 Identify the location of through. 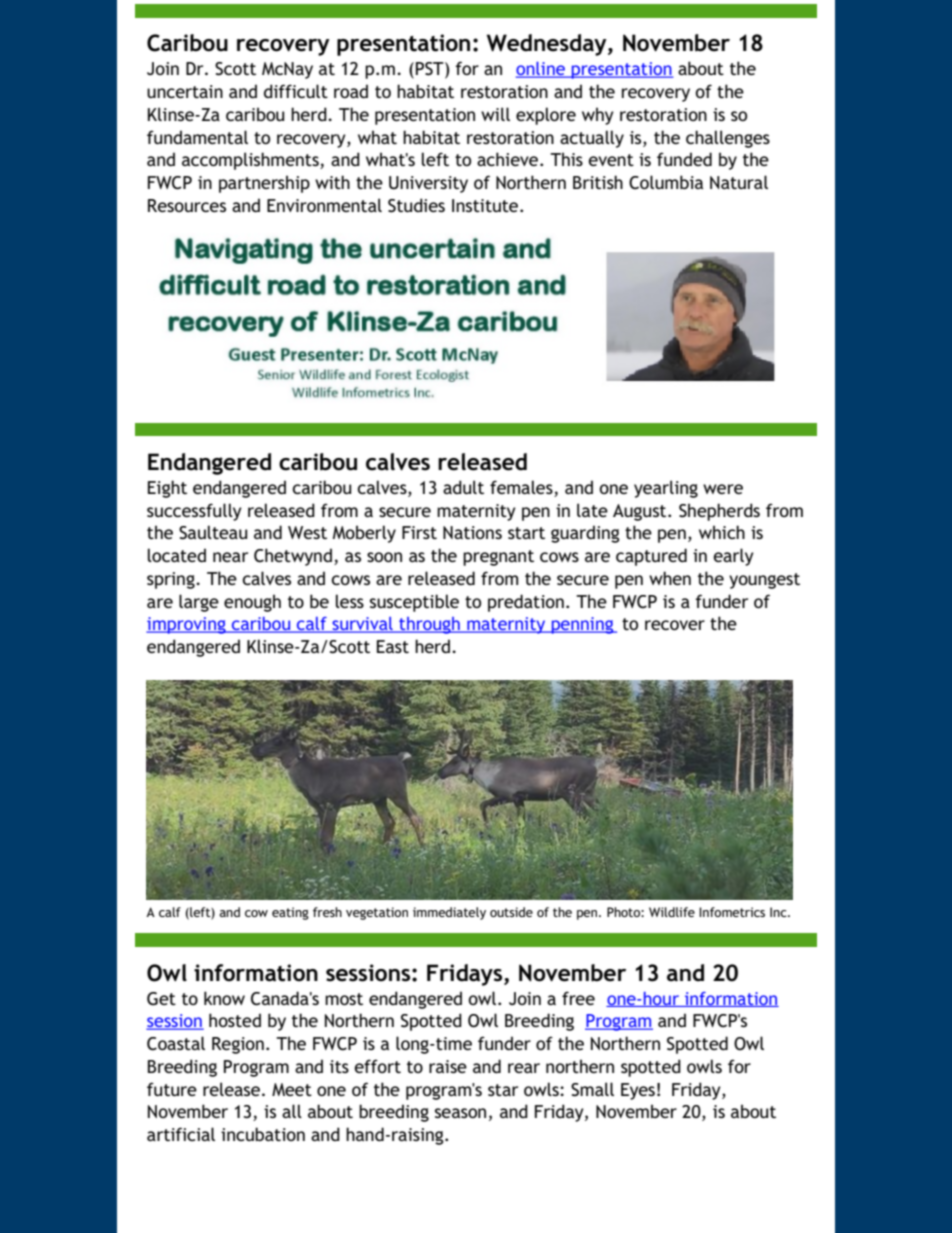
(429, 625).
